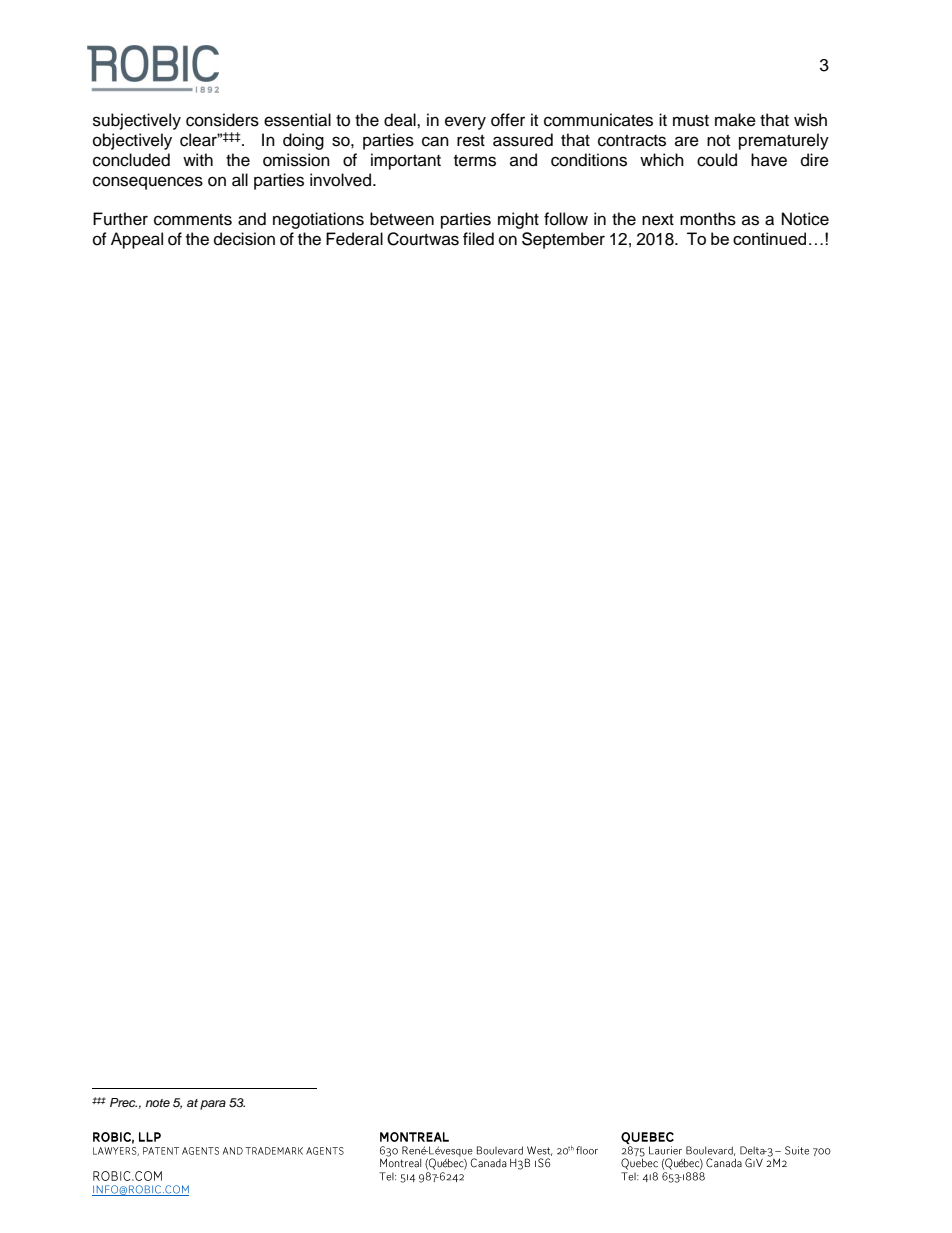  I want to click on Prec, so click(123, 1102).
